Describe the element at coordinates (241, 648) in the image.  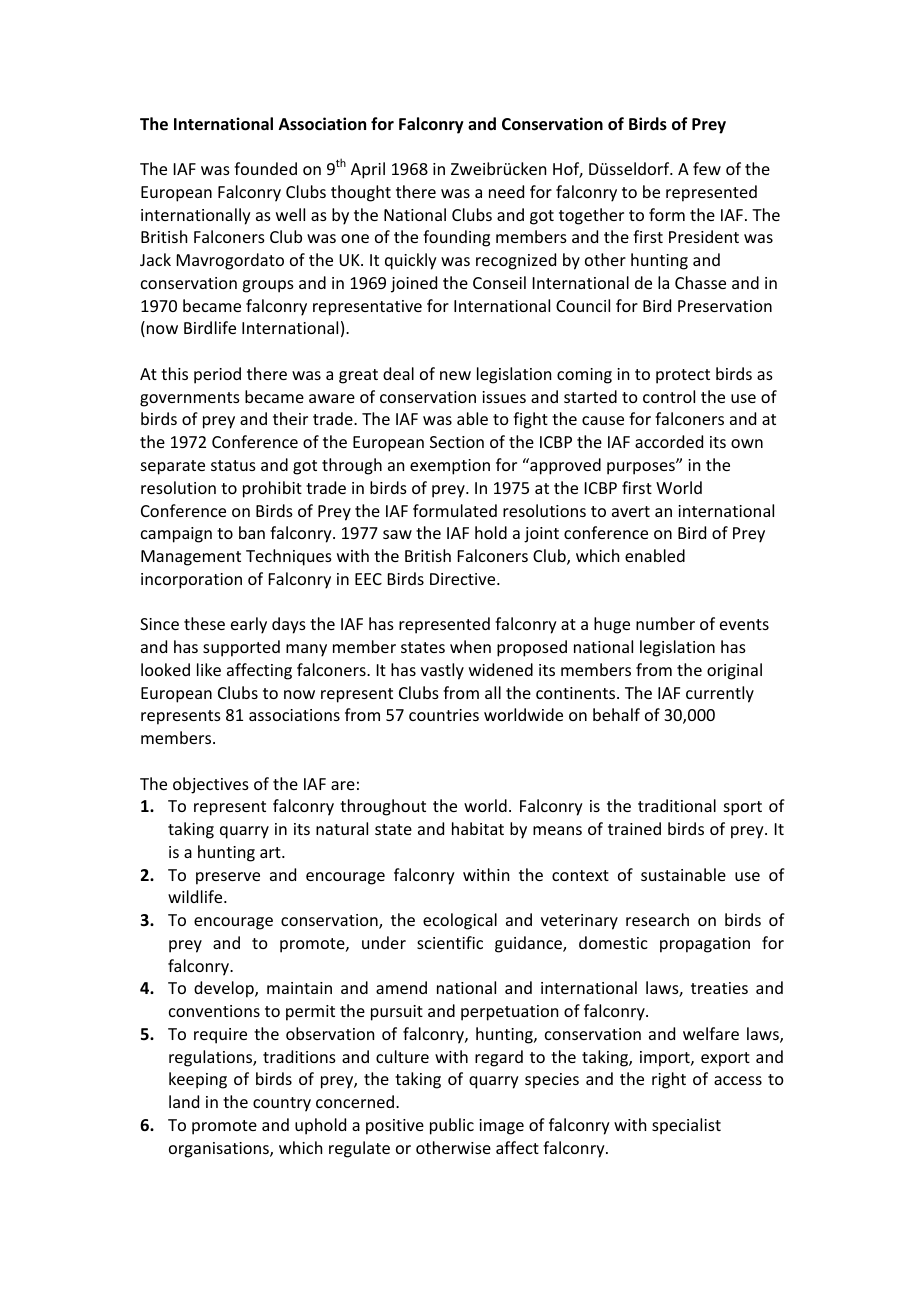
I see `supported` at that location.
